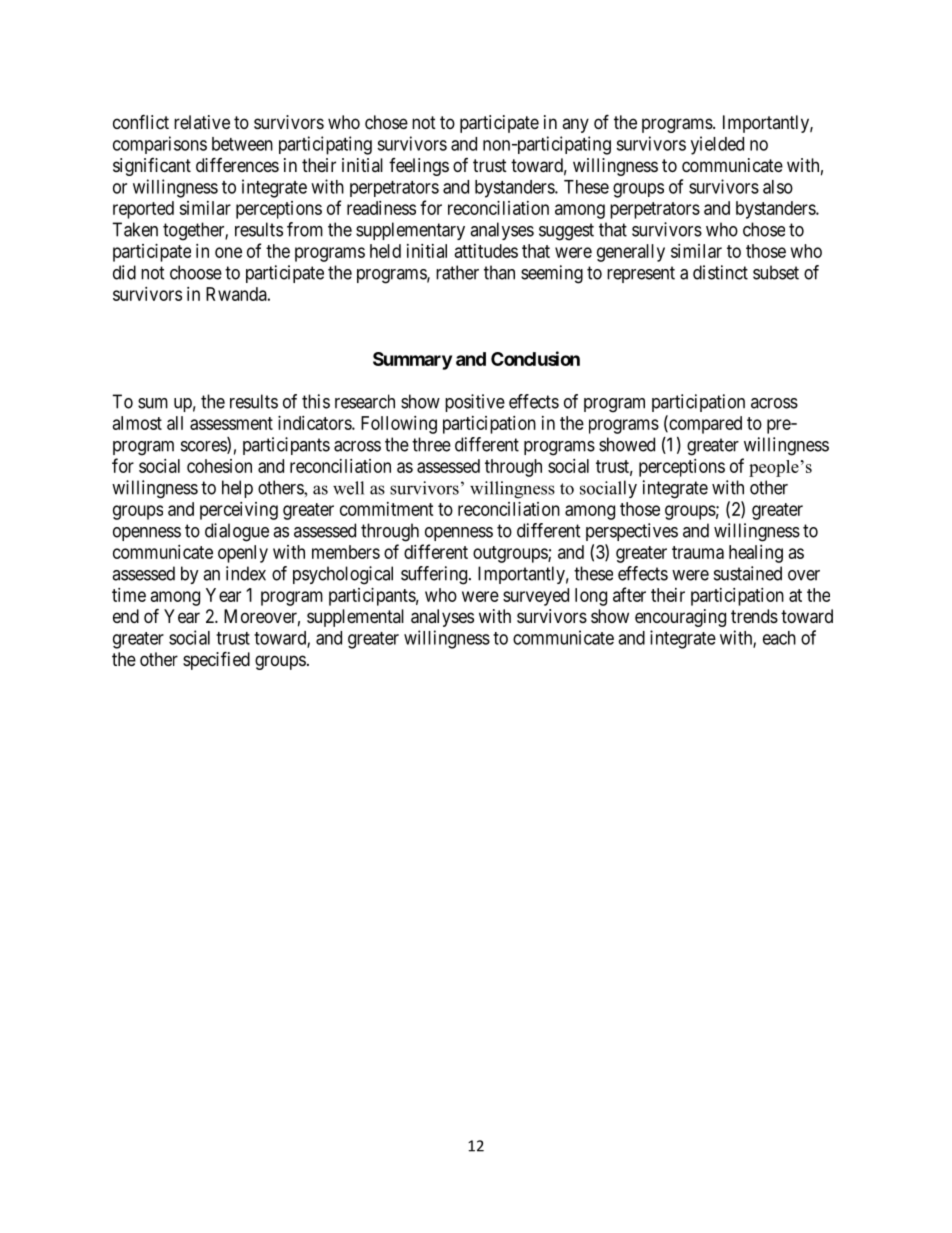 This document has width=952, height=1233. What do you see at coordinates (219, 466) in the document?
I see `cohesion` at bounding box center [219, 466].
